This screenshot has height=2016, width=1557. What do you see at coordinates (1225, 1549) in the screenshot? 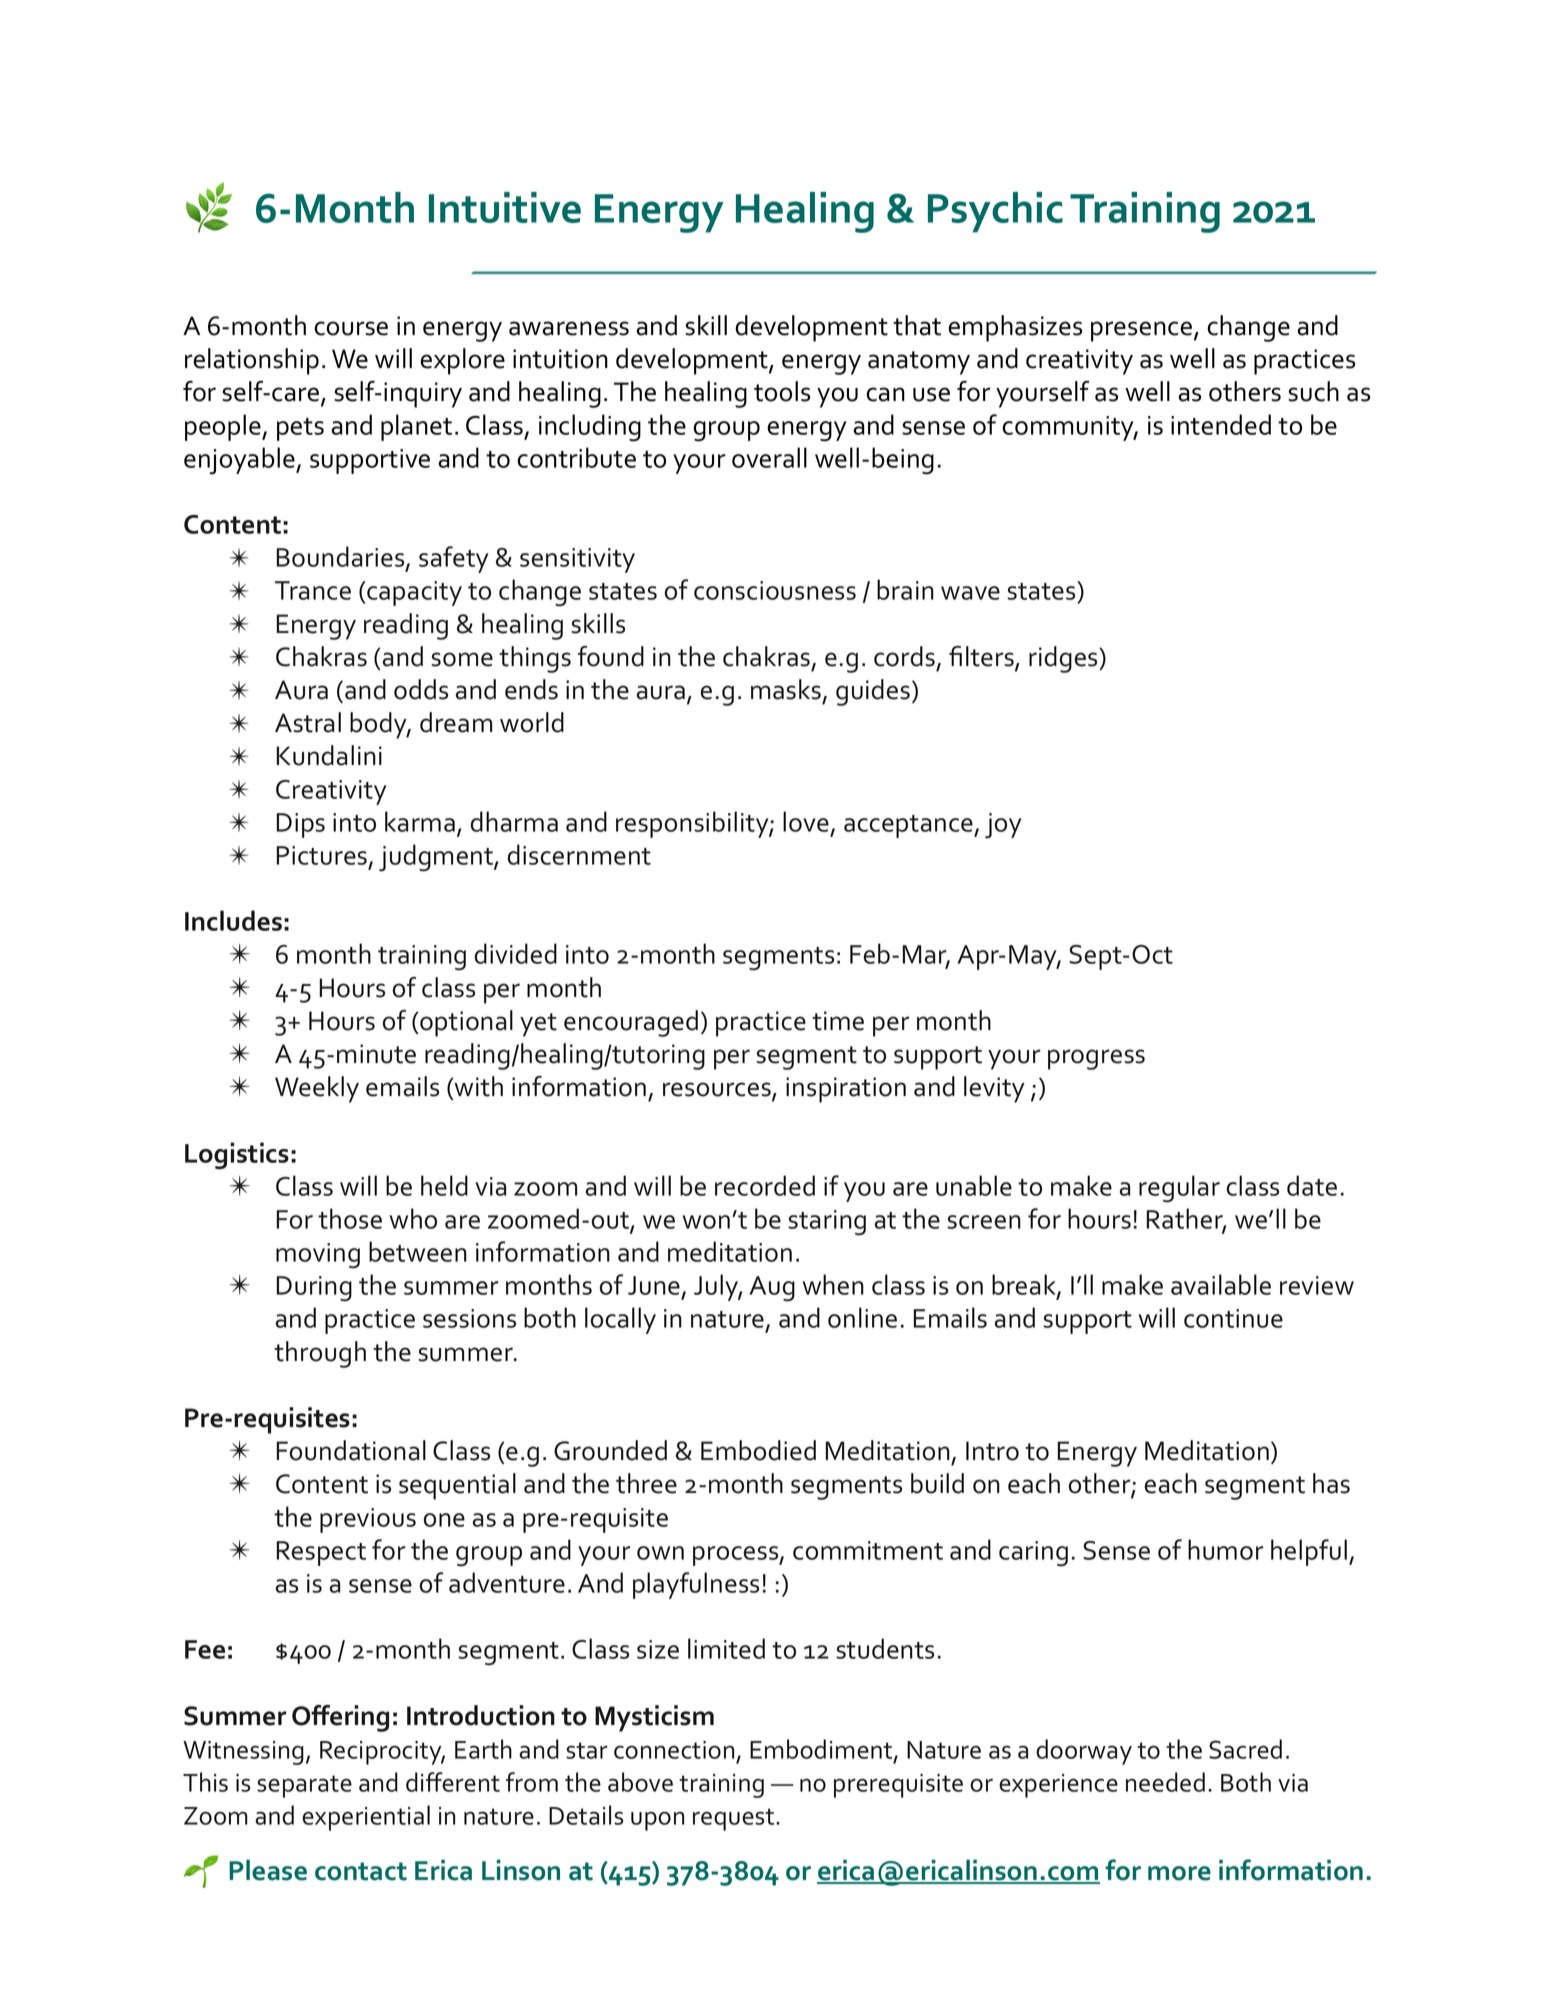
I see `humor` at bounding box center [1225, 1549].
